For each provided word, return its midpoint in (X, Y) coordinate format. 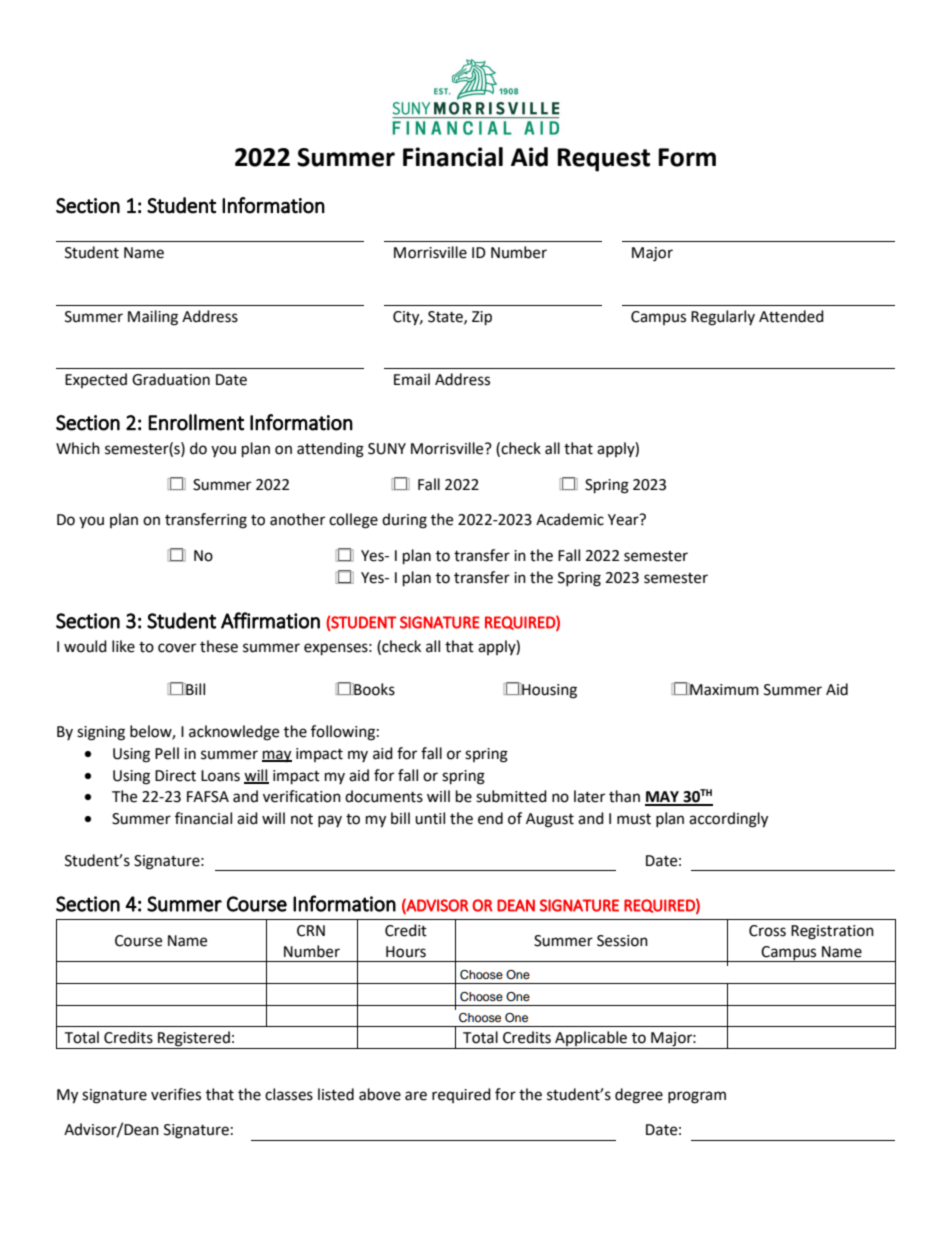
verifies (176, 1094)
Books (373, 689)
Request (603, 160)
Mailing (153, 318)
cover (177, 648)
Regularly (723, 318)
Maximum (723, 689)
